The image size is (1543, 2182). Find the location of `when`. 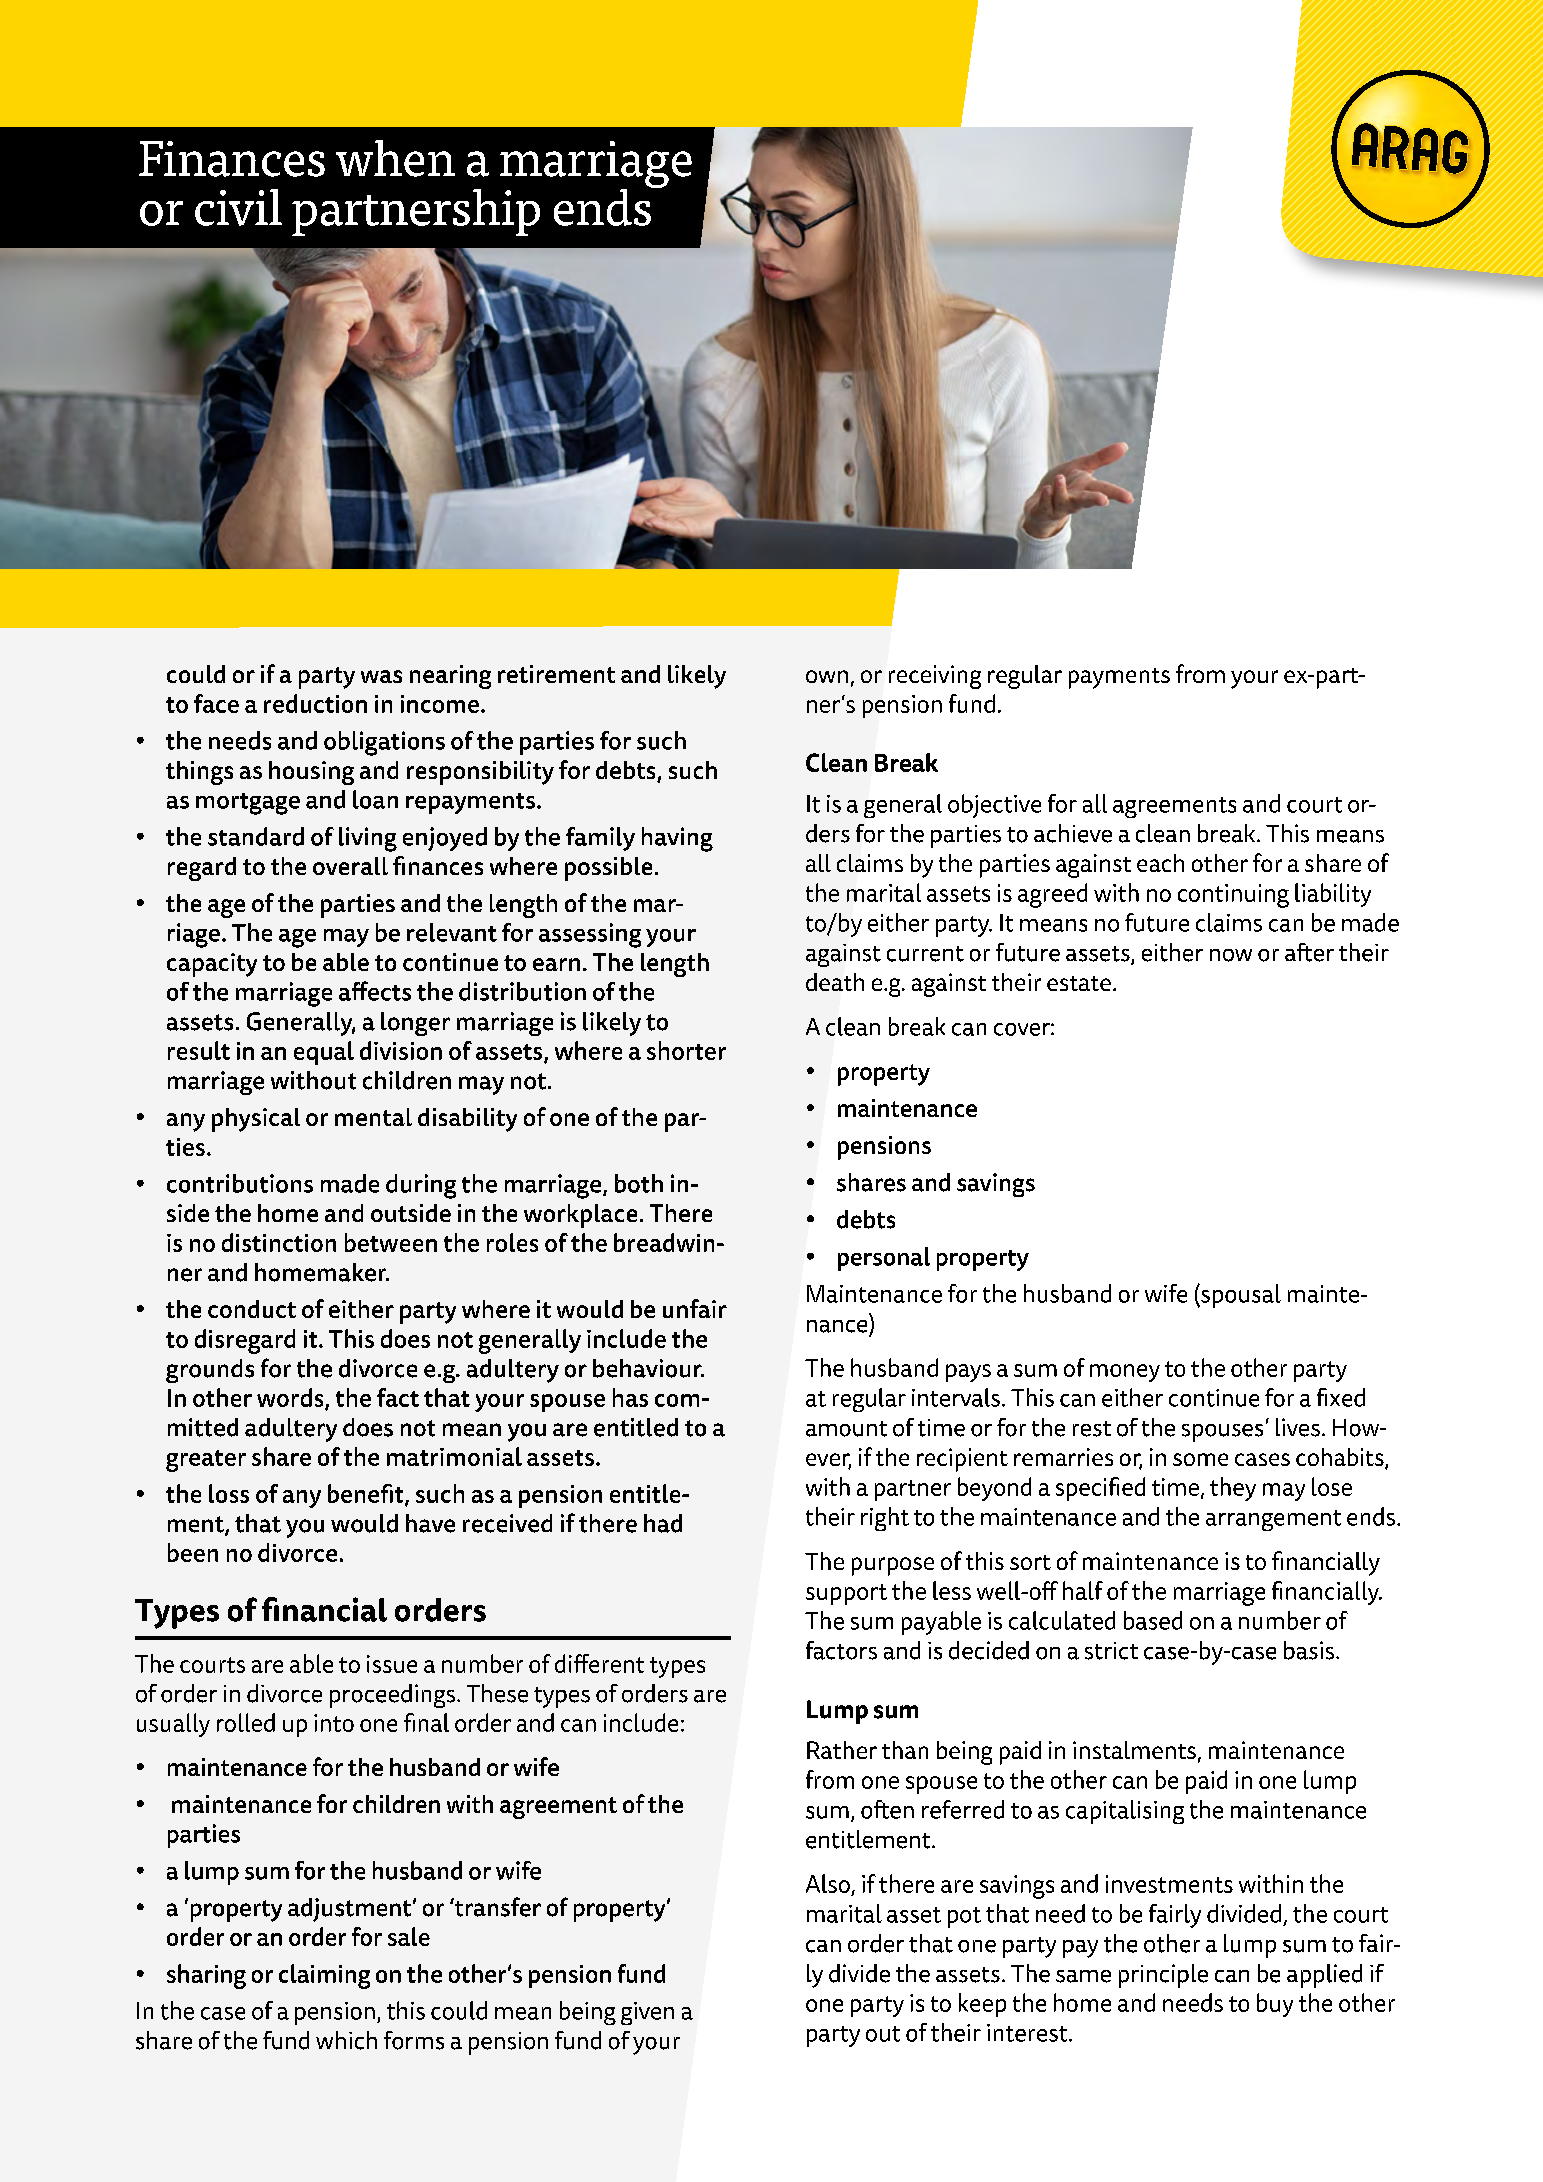

when is located at coordinates (395, 158).
